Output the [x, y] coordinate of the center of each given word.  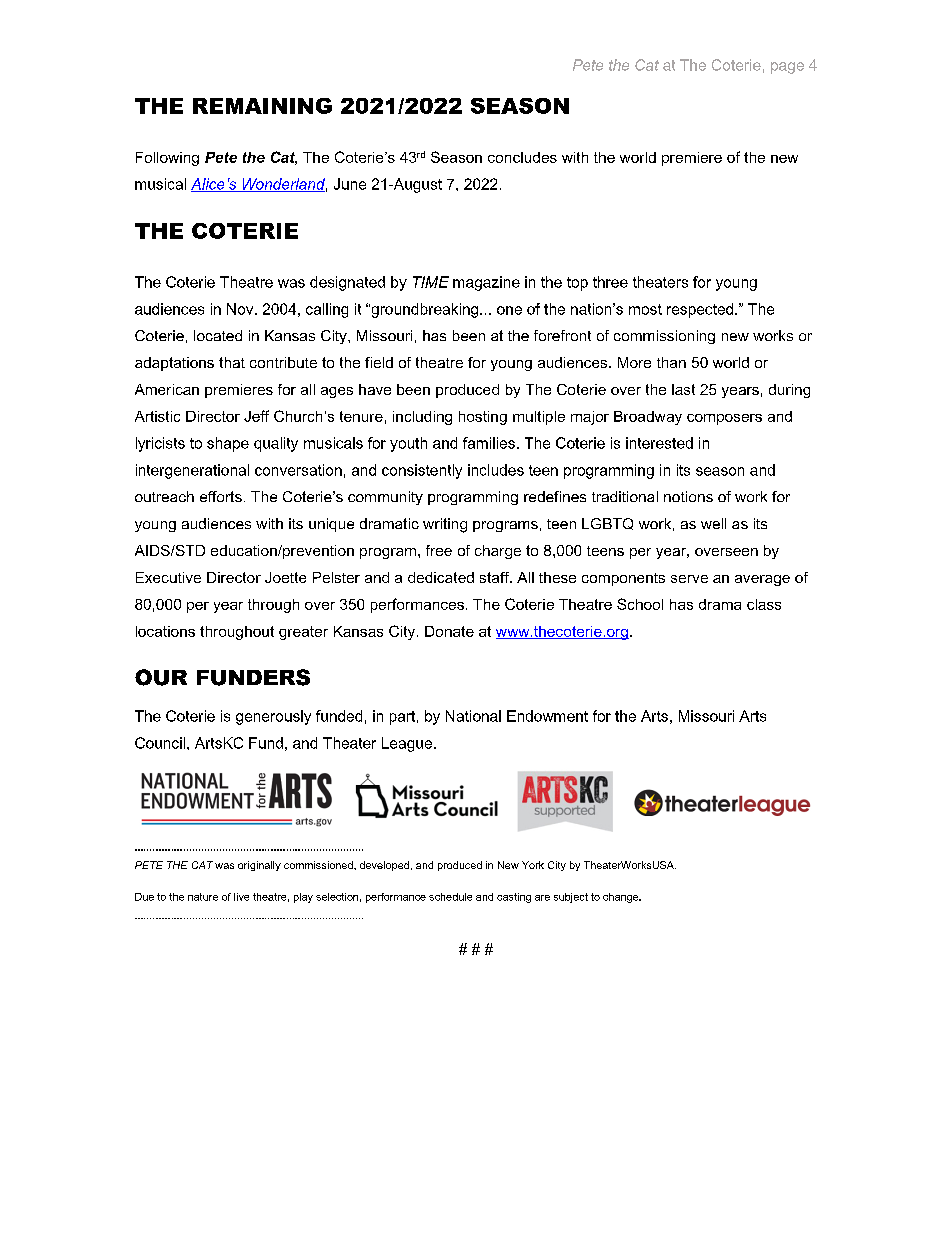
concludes [522, 157]
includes [496, 470]
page [787, 68]
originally [259, 866]
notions [688, 496]
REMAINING [262, 106]
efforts [221, 496]
